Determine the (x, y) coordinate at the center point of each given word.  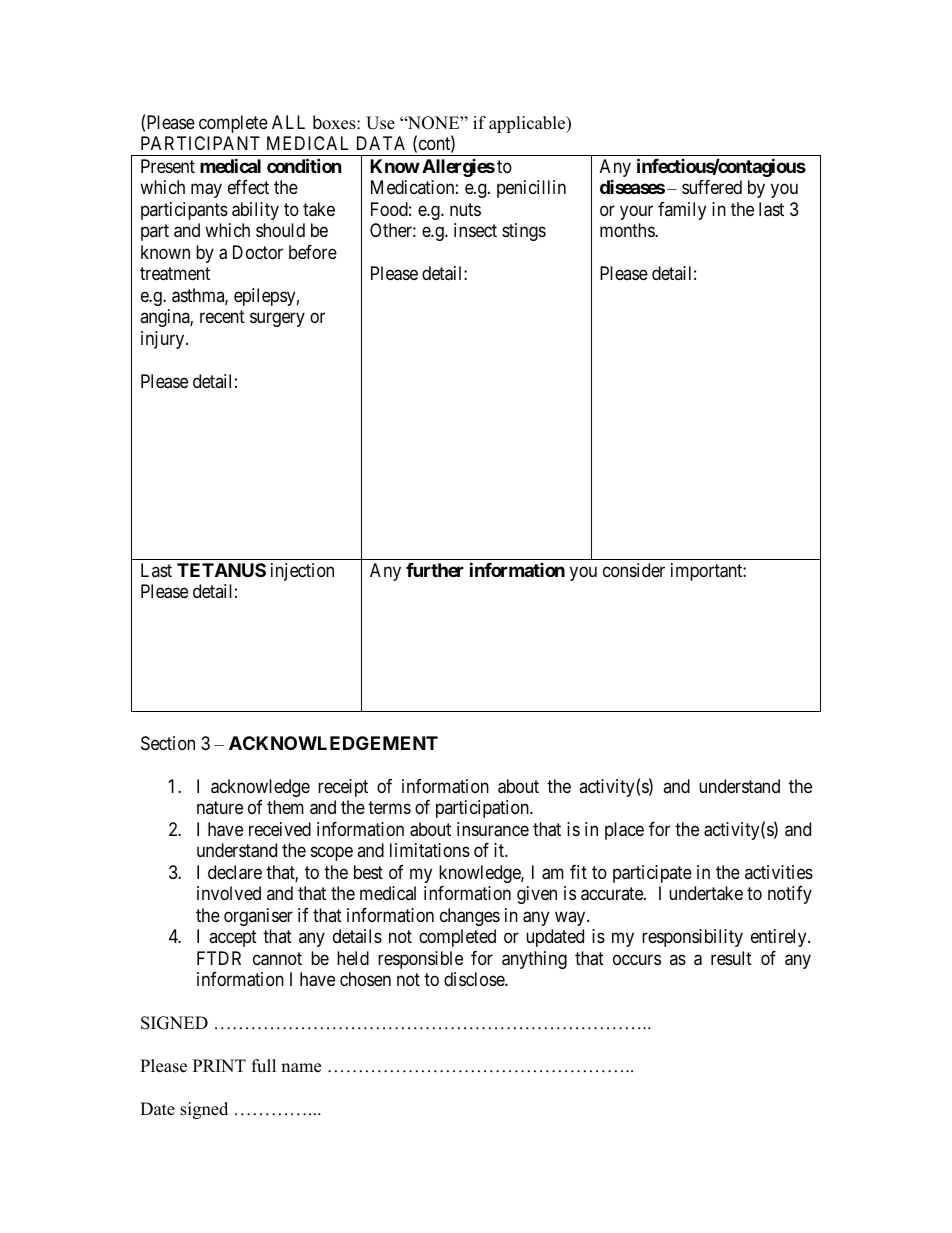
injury (164, 340)
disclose (475, 979)
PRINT (219, 1065)
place (624, 831)
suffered (712, 187)
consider (634, 570)
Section (168, 743)
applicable (528, 124)
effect (248, 187)
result (731, 958)
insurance (493, 829)
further (435, 570)
